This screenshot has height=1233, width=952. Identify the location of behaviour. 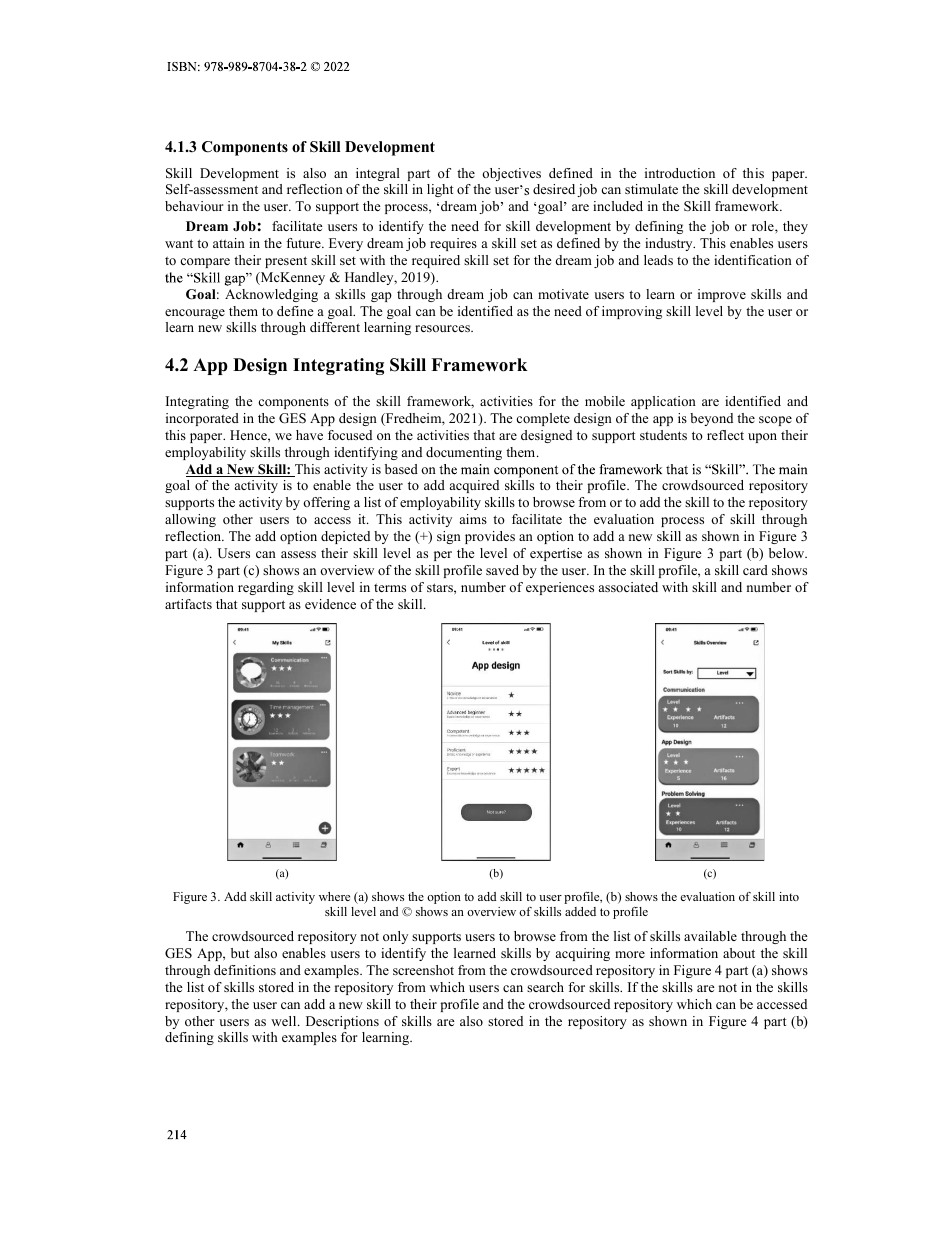
(194, 206).
